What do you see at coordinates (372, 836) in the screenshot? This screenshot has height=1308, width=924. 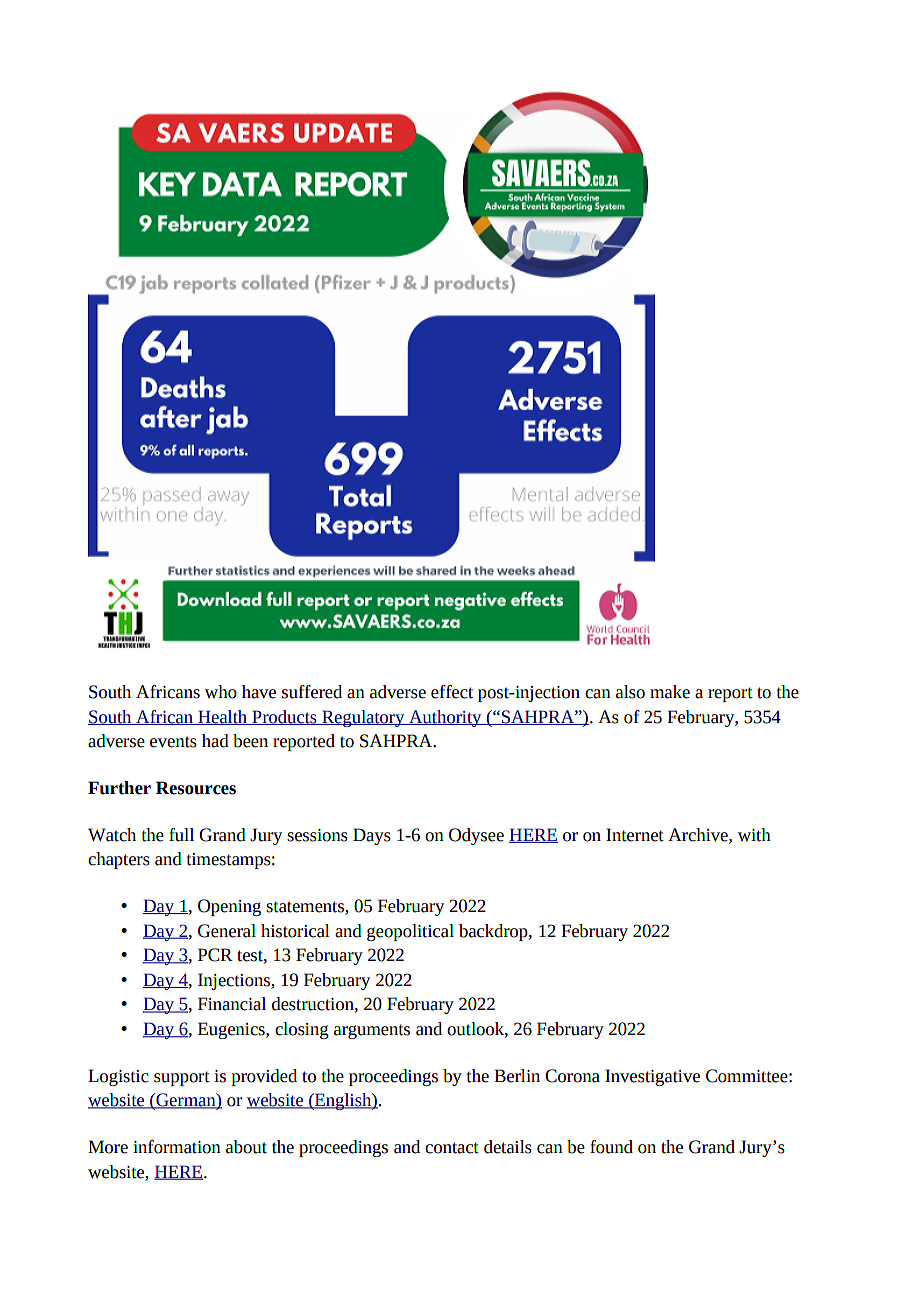 I see `Days` at bounding box center [372, 836].
